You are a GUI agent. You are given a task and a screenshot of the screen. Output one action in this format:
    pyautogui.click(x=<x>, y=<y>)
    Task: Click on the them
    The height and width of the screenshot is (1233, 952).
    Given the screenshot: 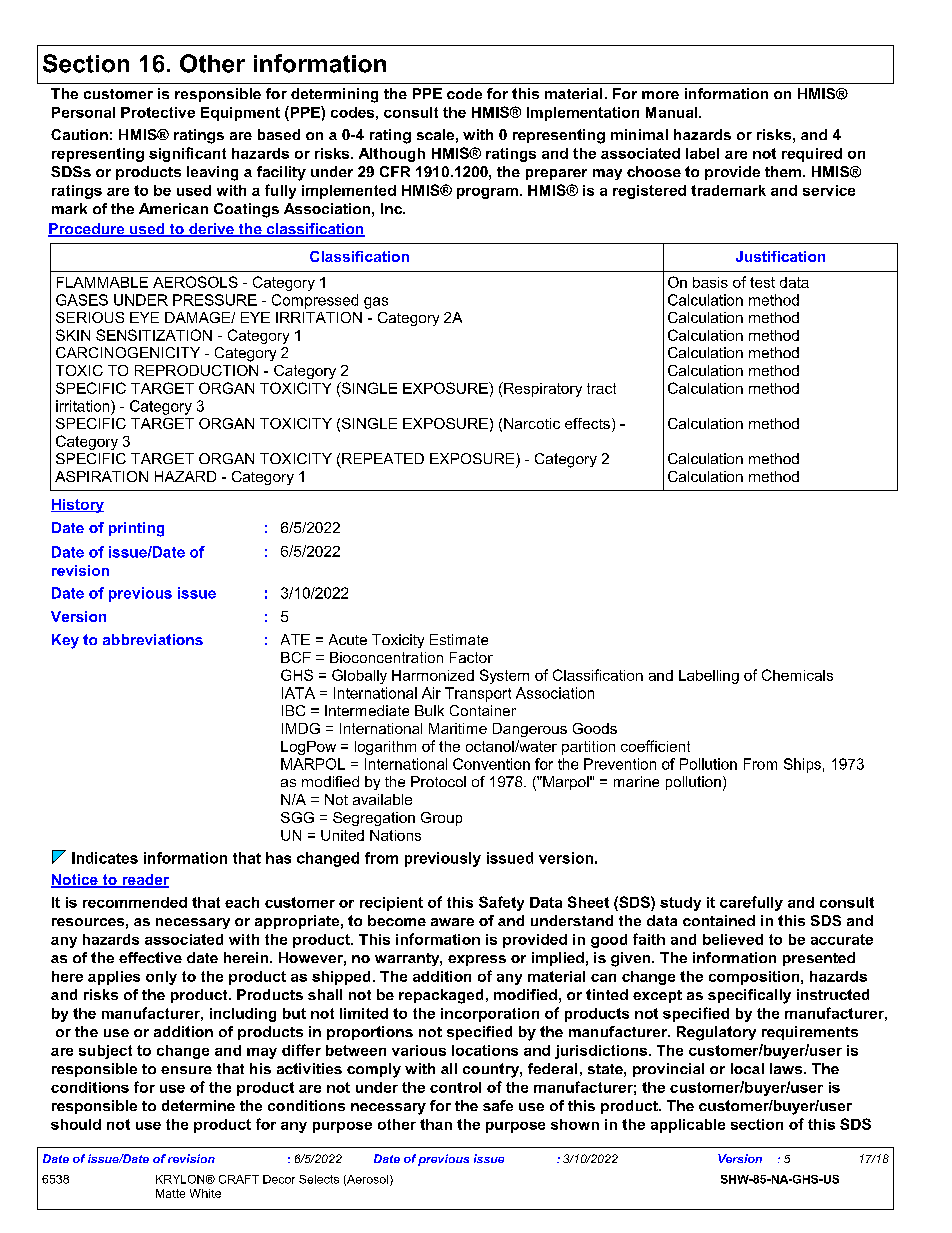 What is the action you would take?
    pyautogui.click(x=783, y=171)
